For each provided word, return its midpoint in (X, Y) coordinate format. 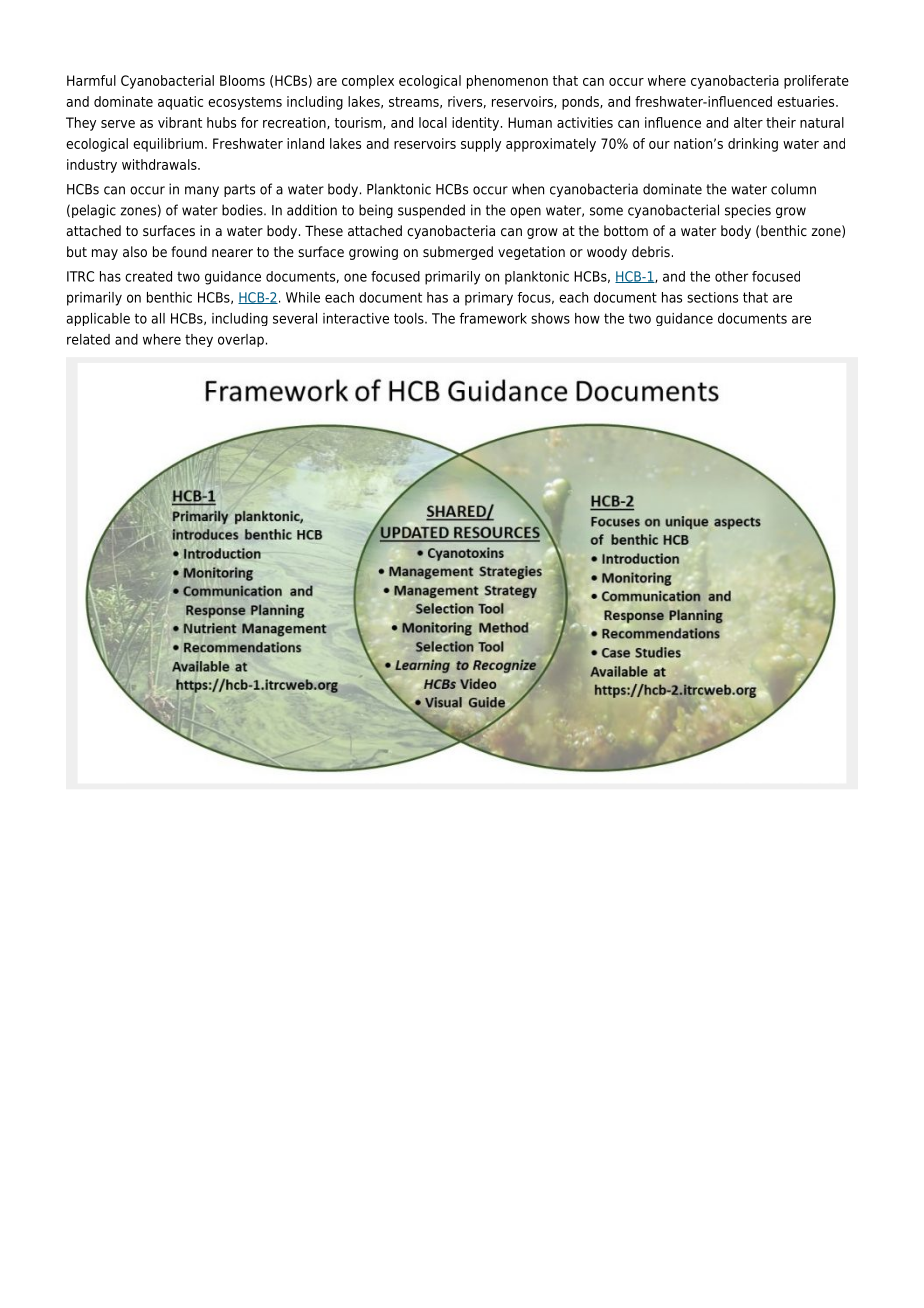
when (528, 189)
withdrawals (160, 164)
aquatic (180, 103)
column (793, 189)
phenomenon (507, 82)
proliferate (816, 82)
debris (651, 251)
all (158, 318)
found (189, 251)
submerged (458, 253)
